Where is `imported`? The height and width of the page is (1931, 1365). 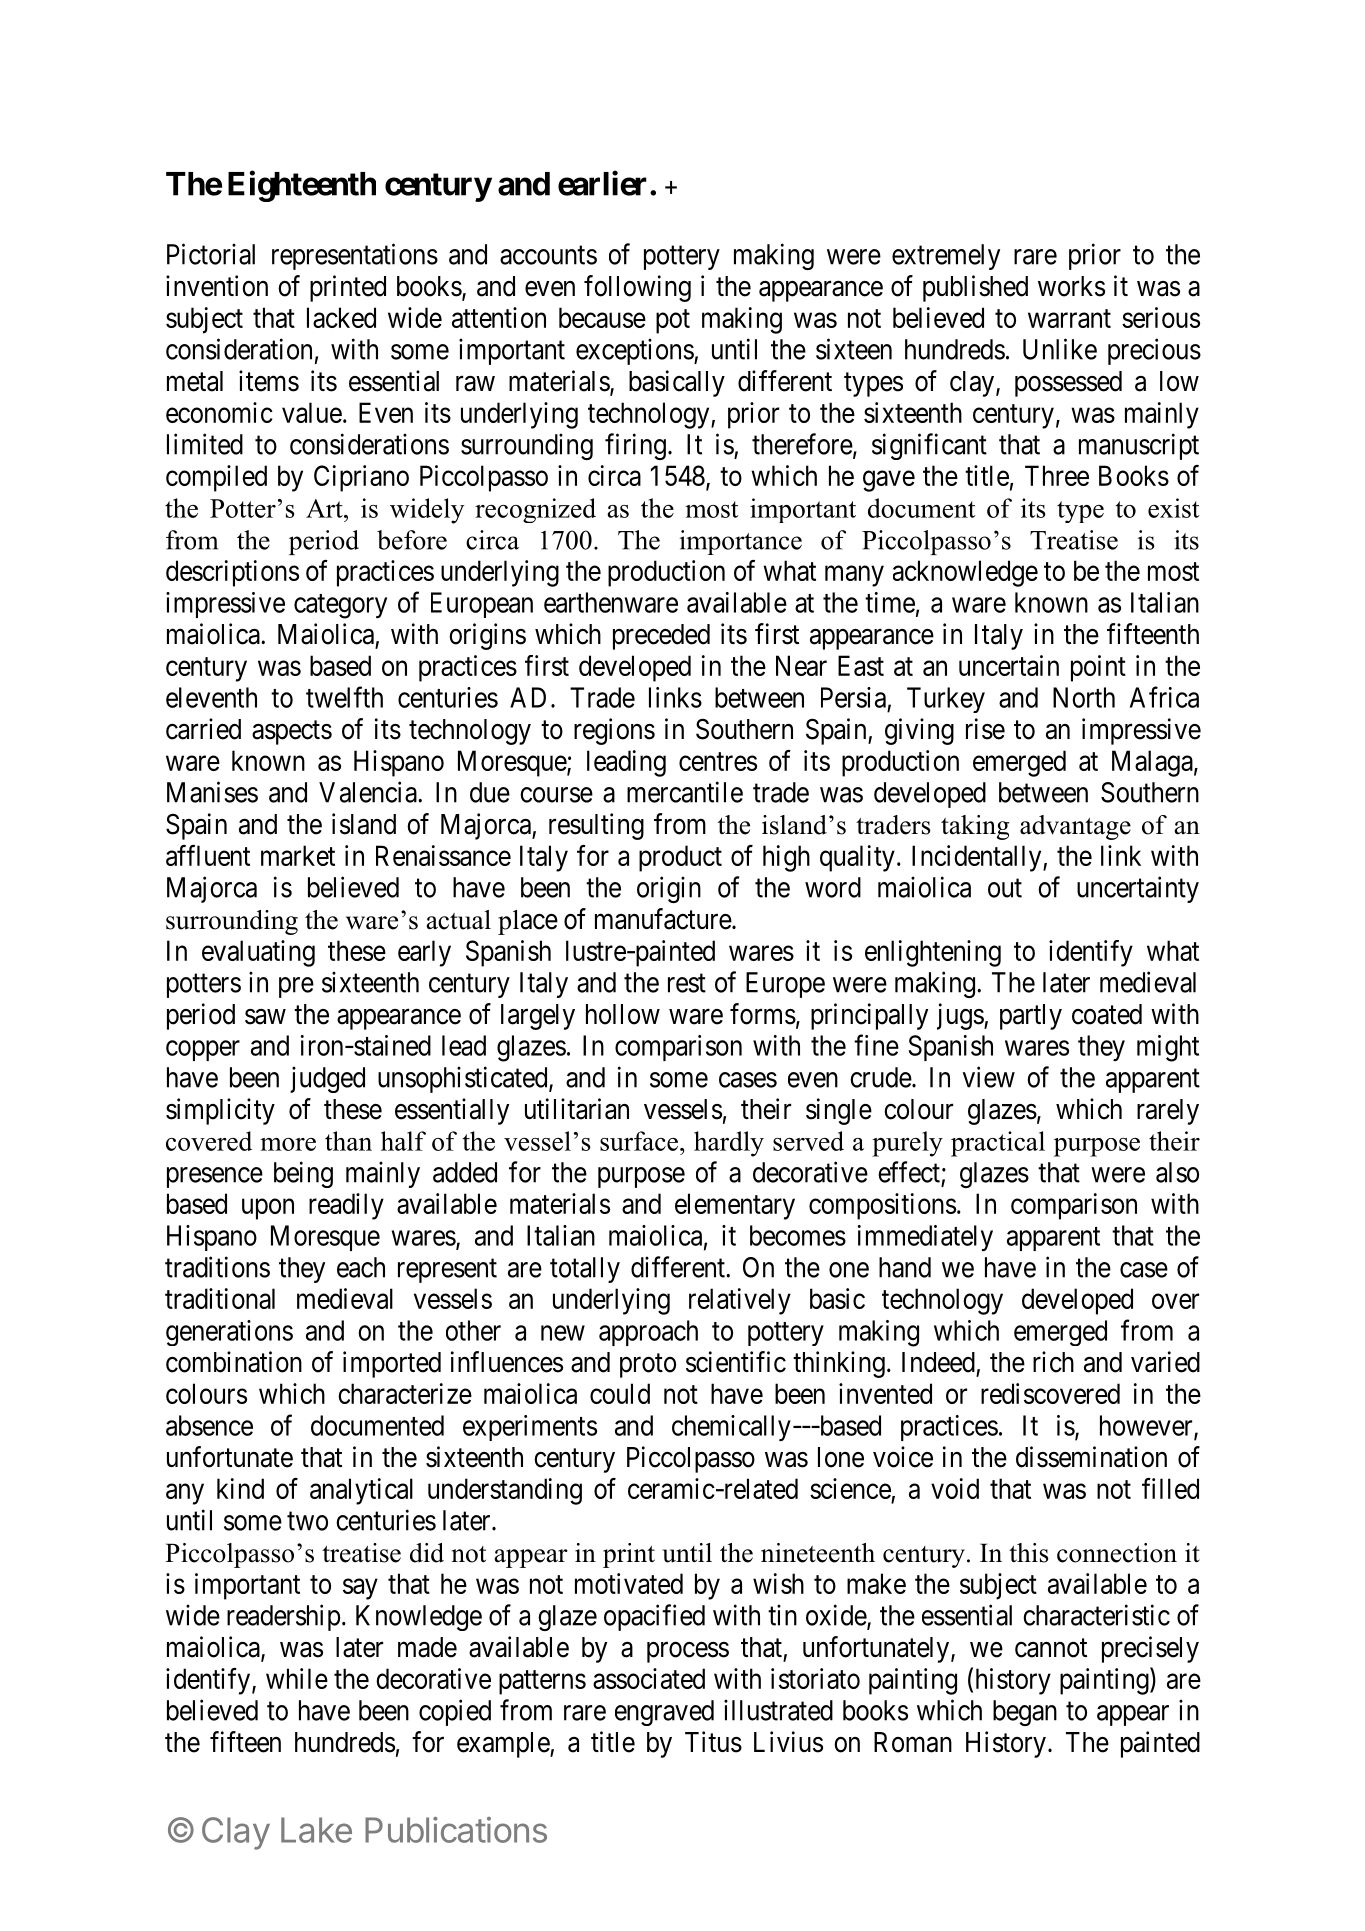
imported is located at coordinates (392, 1364).
